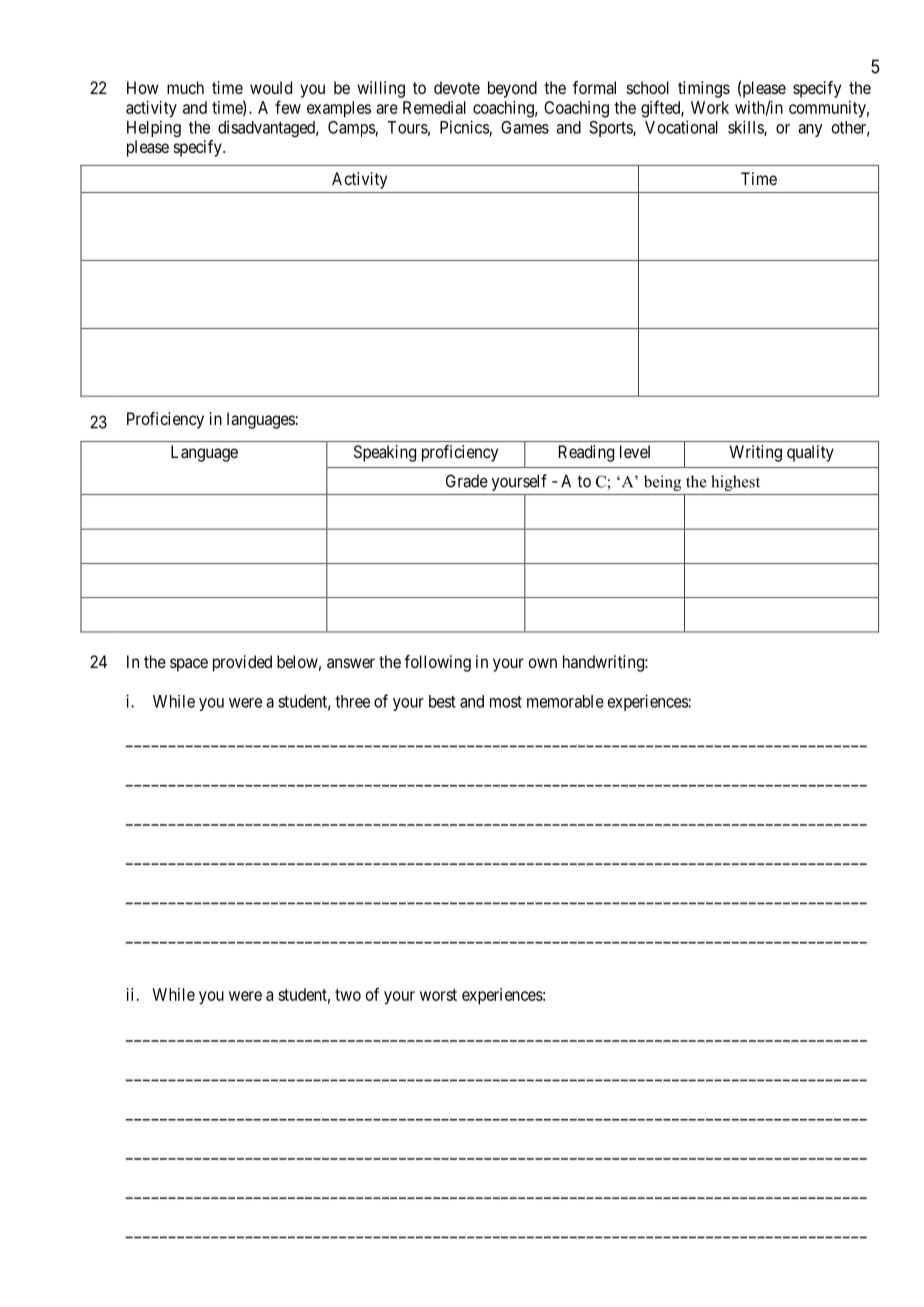 This screenshot has height=1307, width=924. Describe the element at coordinates (242, 663) in the screenshot. I see `provided` at that location.
